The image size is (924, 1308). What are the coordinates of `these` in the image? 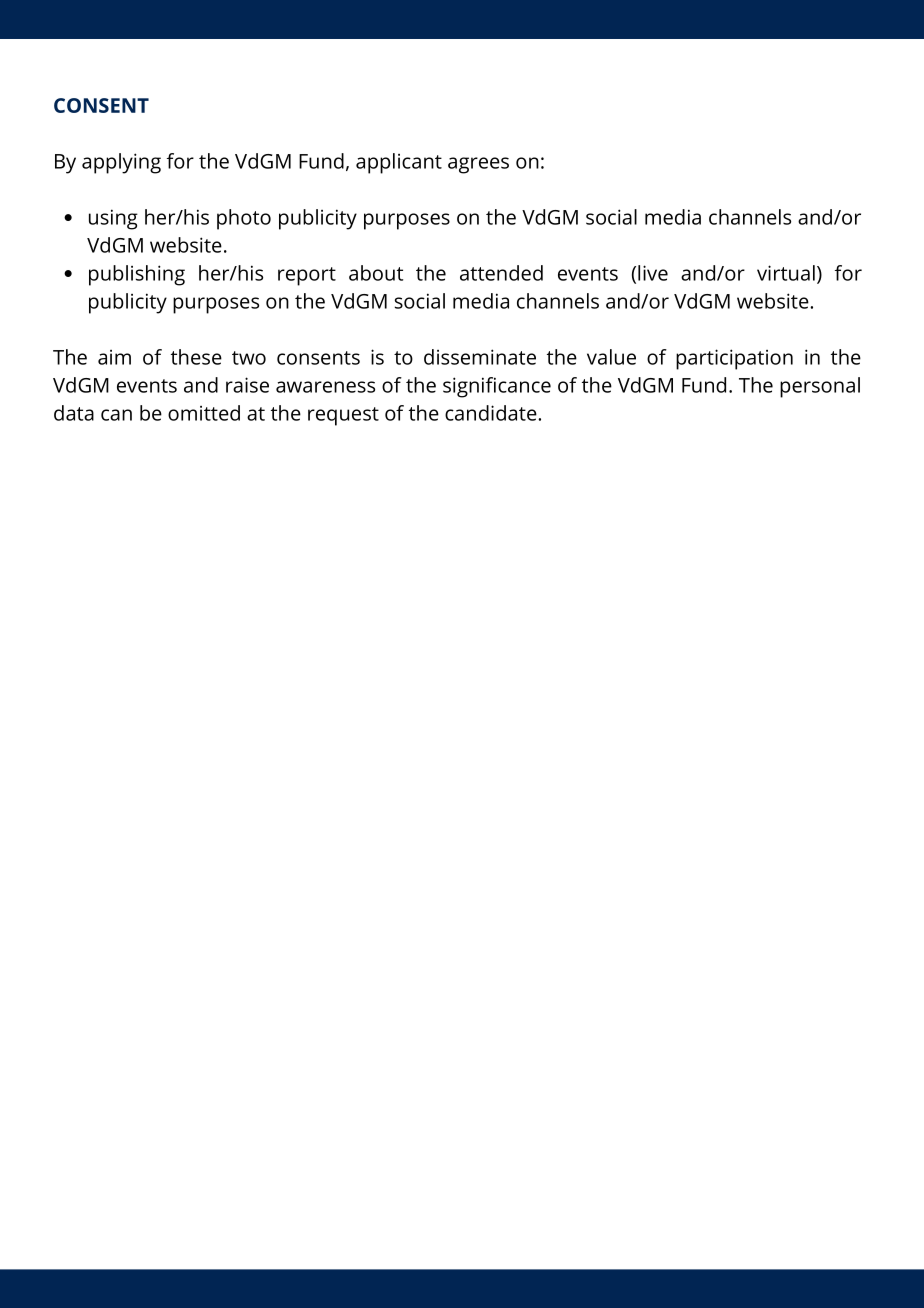 It's located at (196, 357).
